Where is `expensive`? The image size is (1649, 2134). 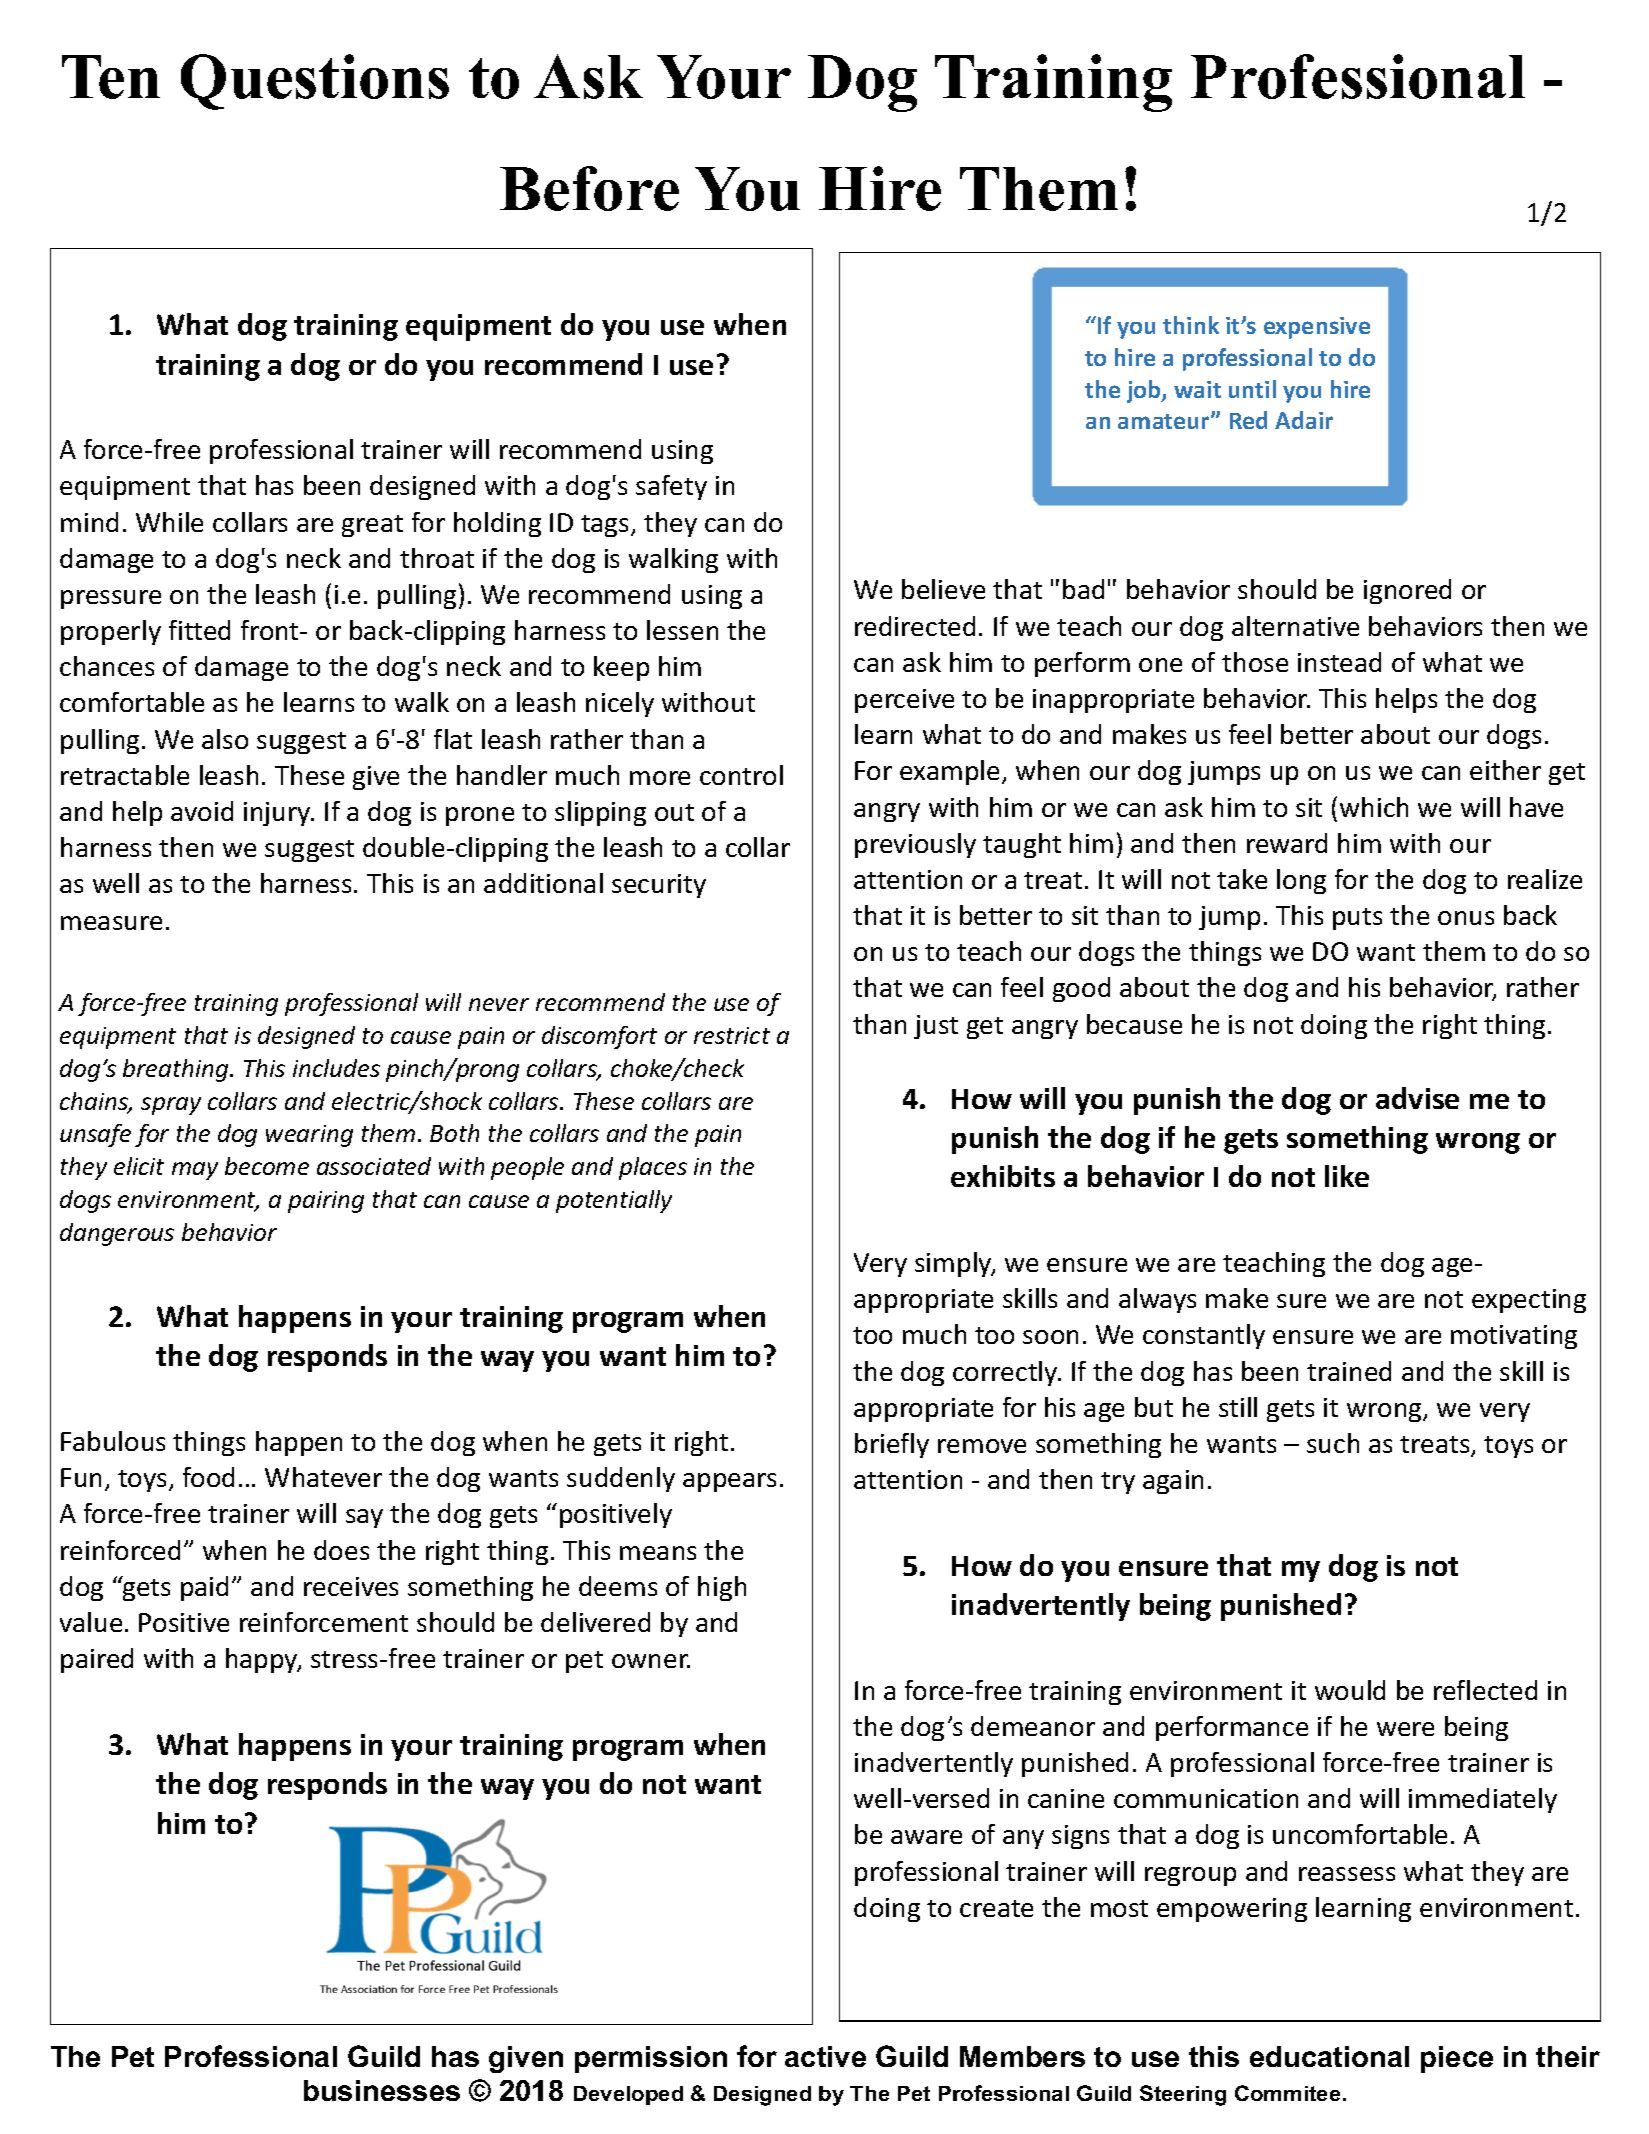
expensive is located at coordinates (1317, 328).
